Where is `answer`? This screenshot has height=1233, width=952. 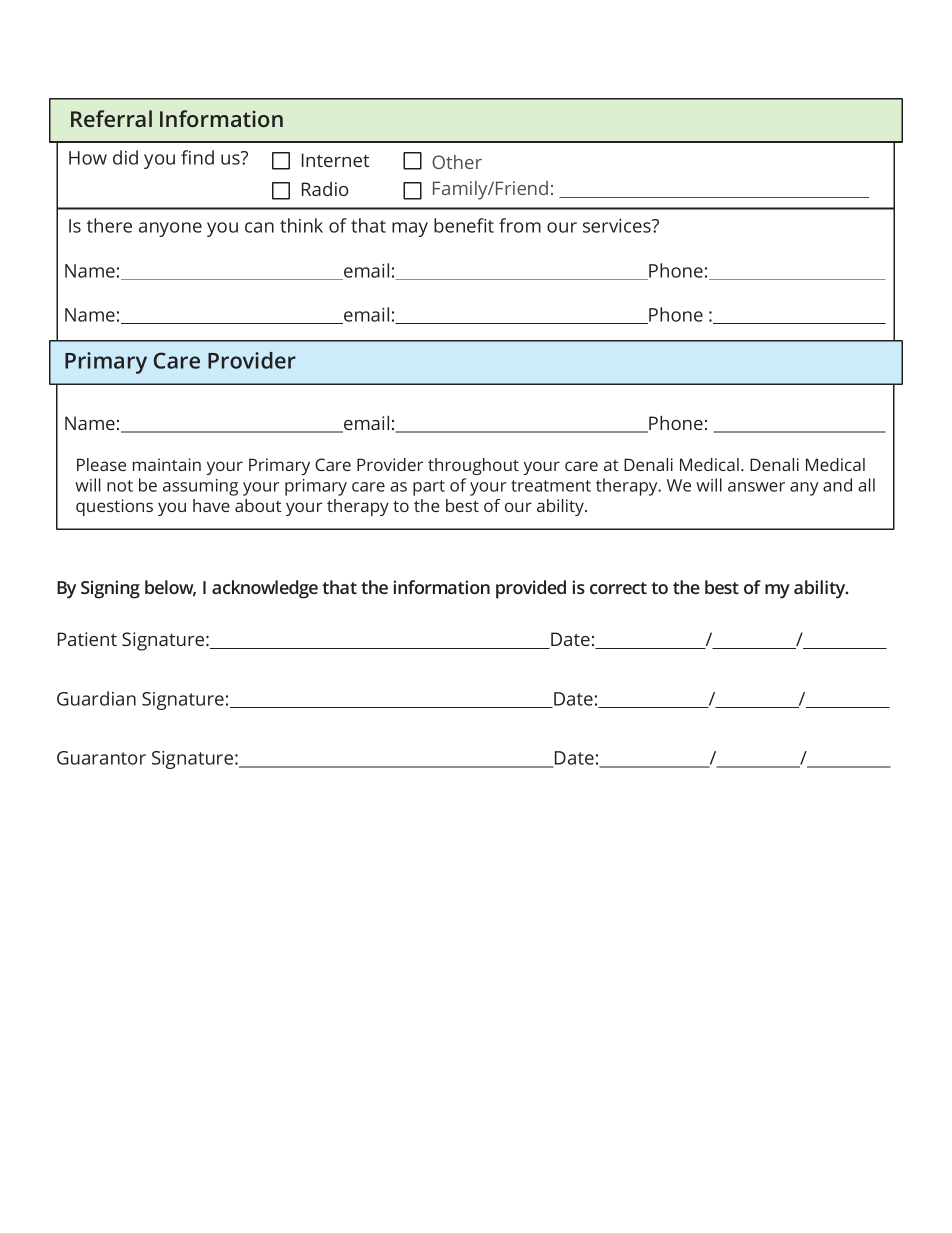
answer is located at coordinates (756, 487).
